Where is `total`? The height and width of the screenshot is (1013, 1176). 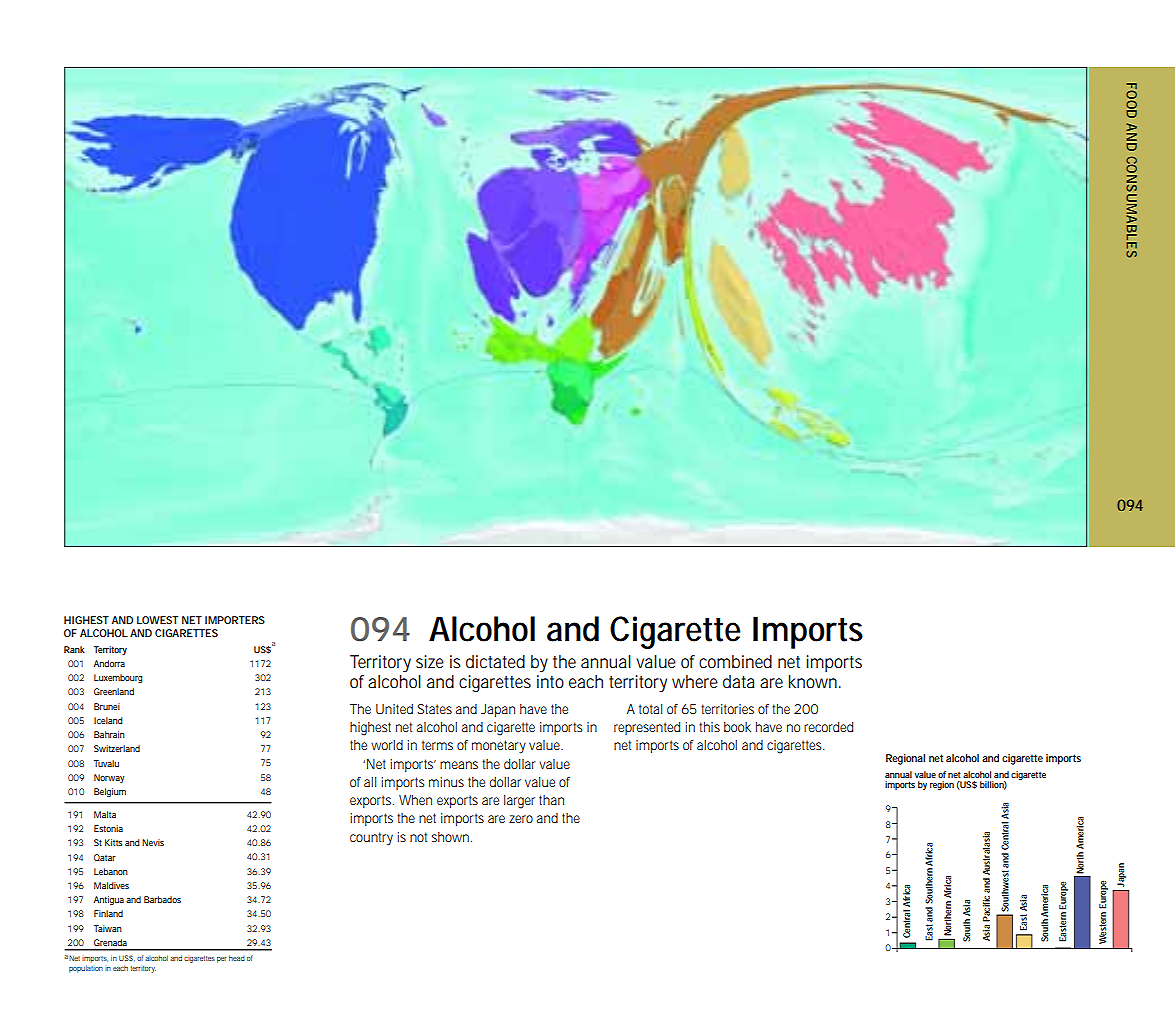 total is located at coordinates (650, 709).
